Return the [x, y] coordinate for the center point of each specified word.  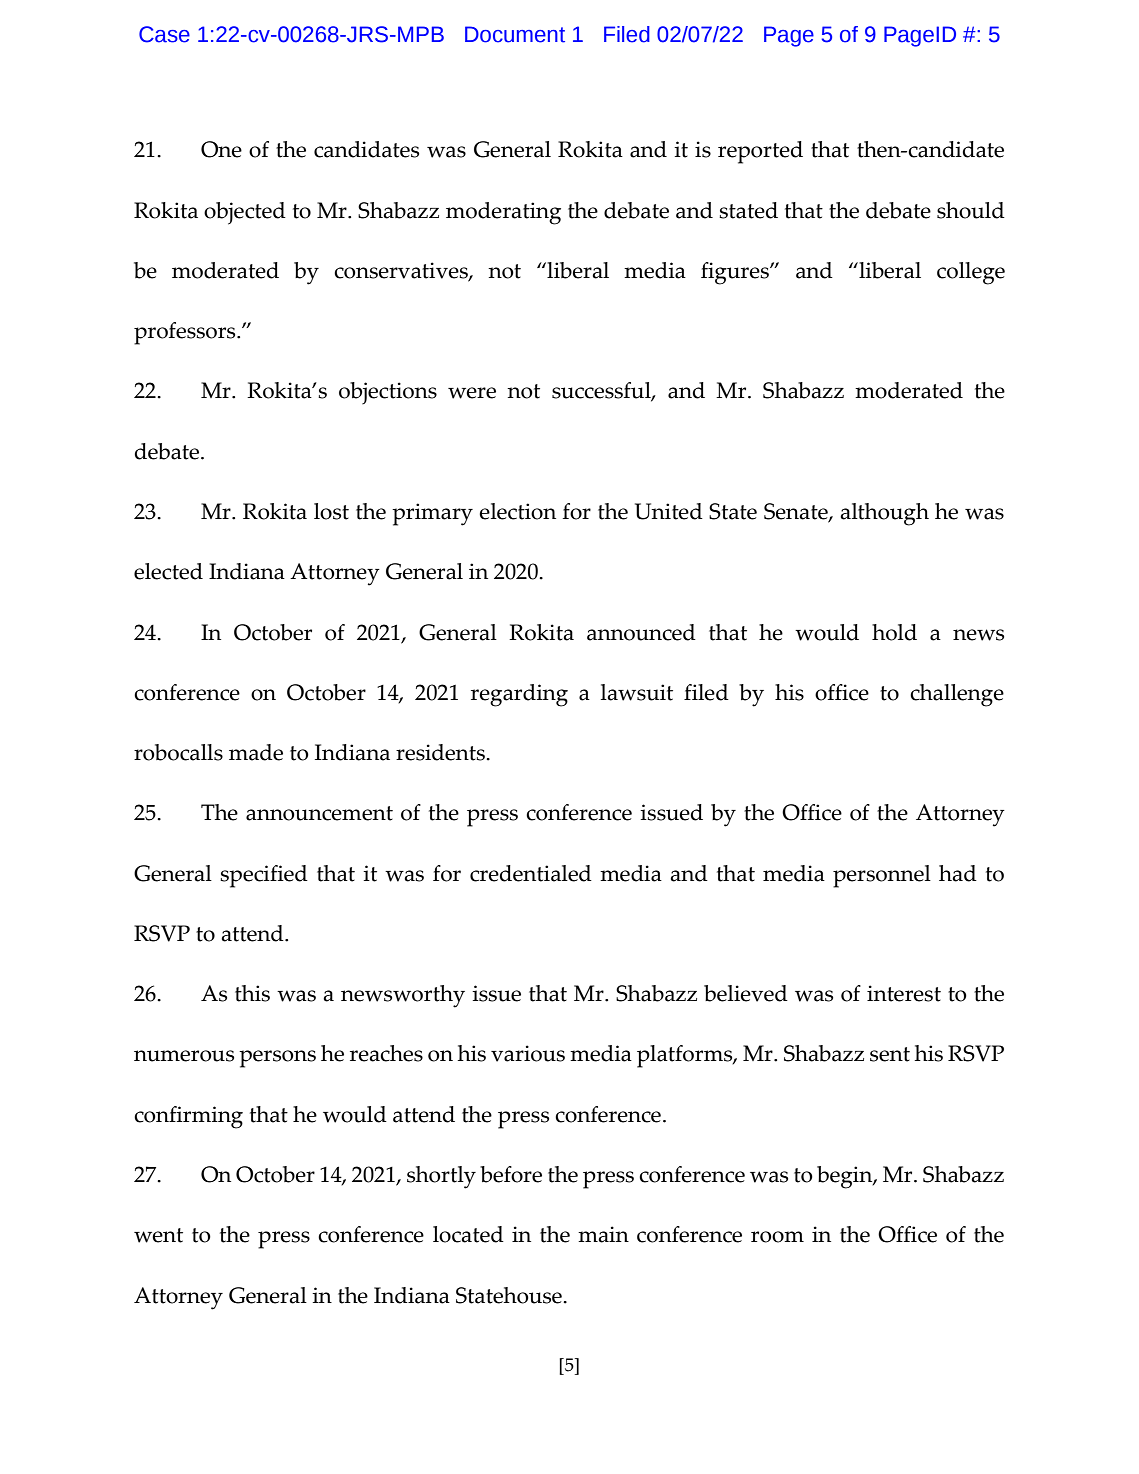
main [603, 1234]
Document [515, 34]
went [158, 1235]
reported [760, 152]
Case [164, 34]
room [777, 1237]
